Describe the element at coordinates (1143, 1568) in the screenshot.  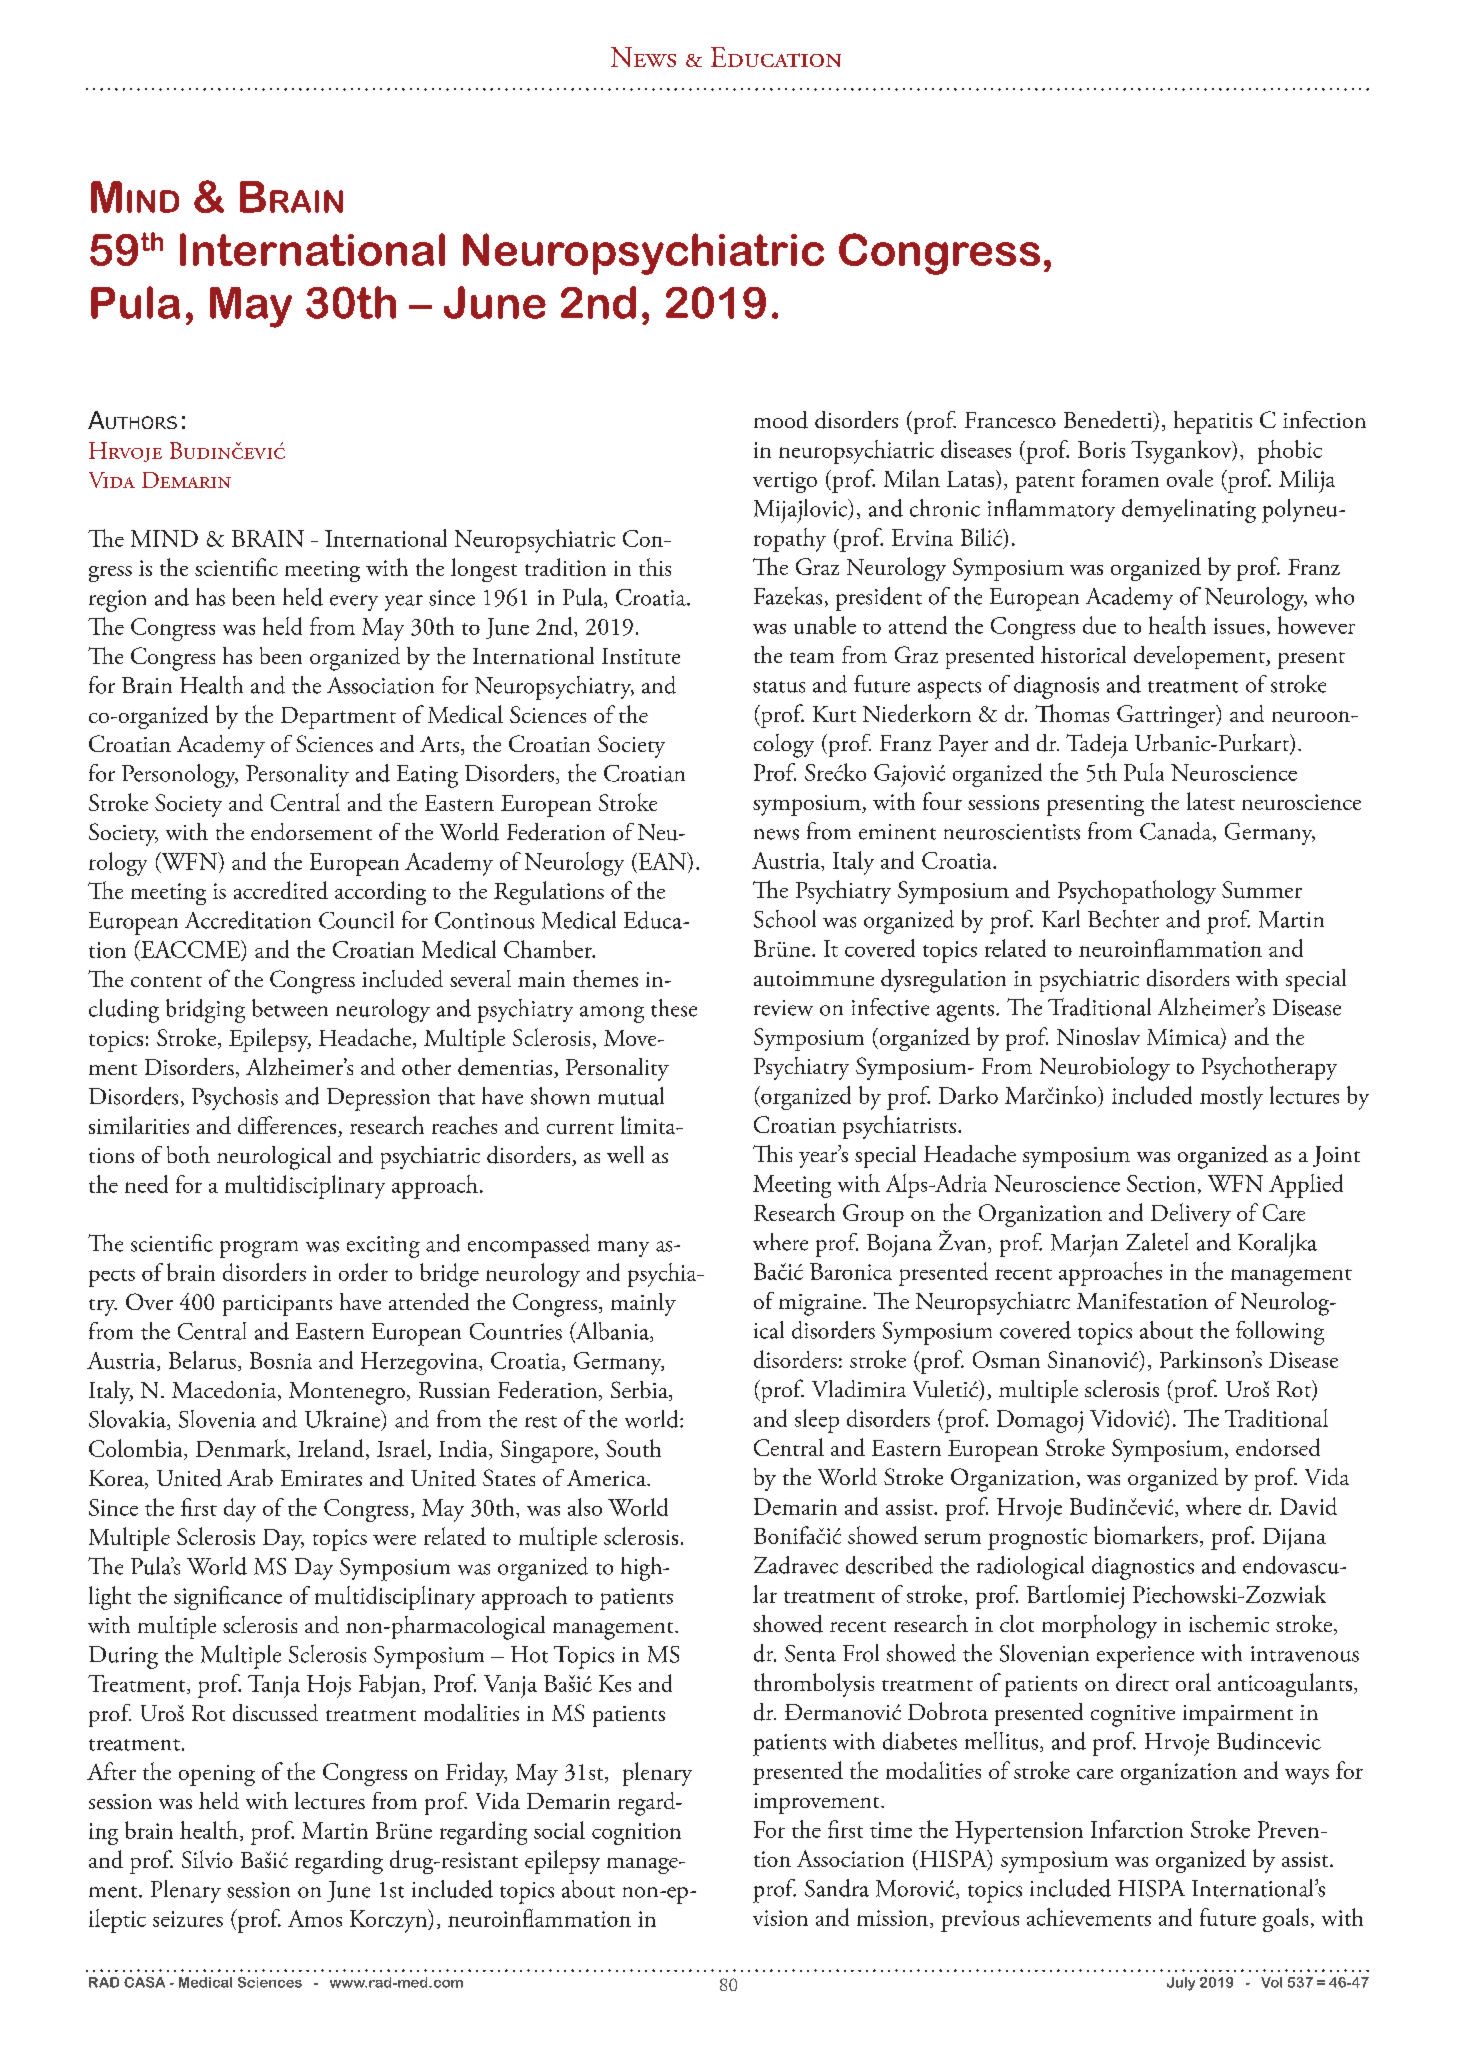
I see `diagnostics` at that location.
